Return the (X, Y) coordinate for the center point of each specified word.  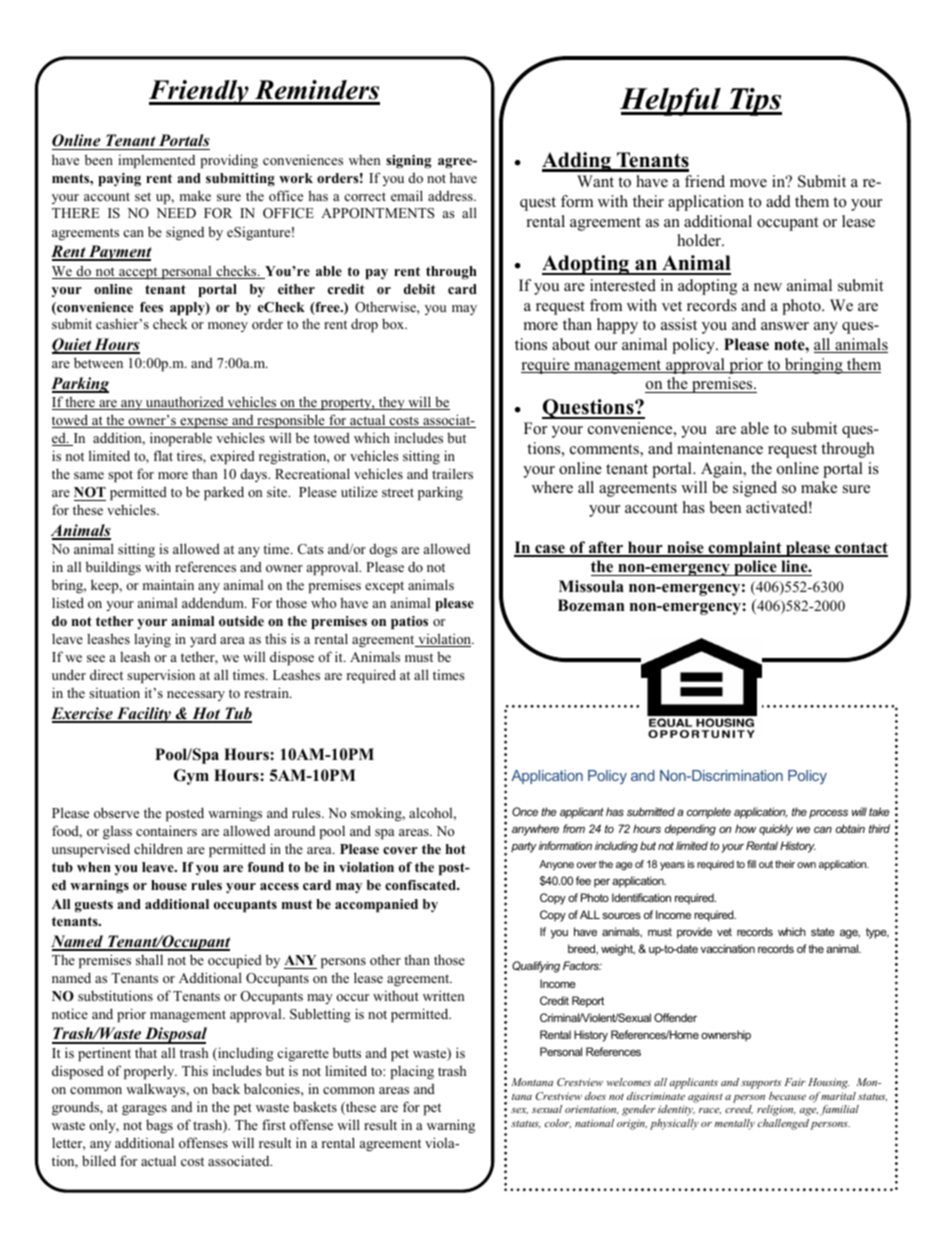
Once (525, 811)
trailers (452, 473)
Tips (754, 102)
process (828, 814)
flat (163, 455)
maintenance (720, 448)
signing (408, 162)
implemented (156, 161)
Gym (191, 777)
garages (144, 1110)
